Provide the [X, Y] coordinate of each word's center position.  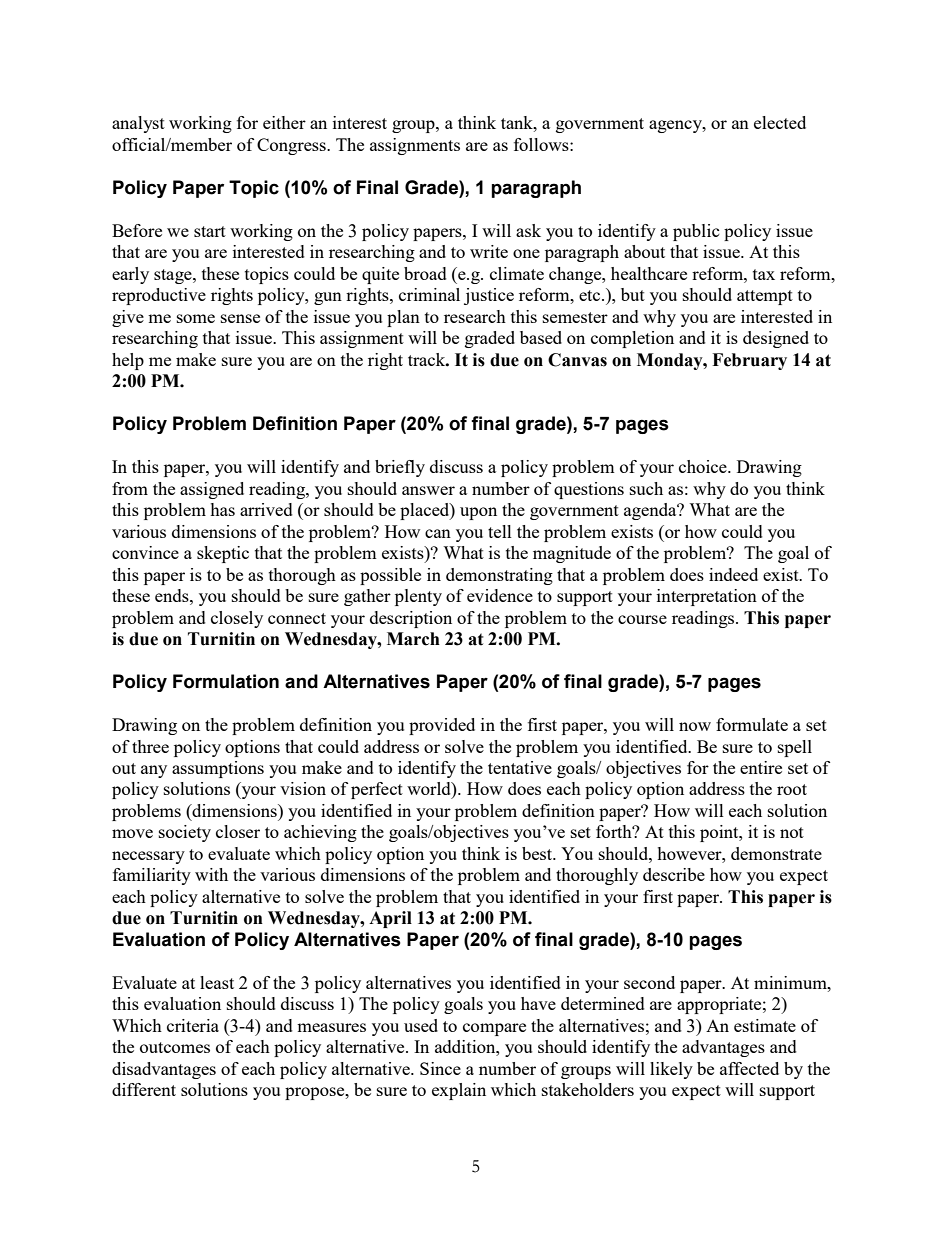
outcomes [175, 1047]
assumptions [218, 769]
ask [528, 230]
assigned [212, 490]
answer [428, 490]
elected [780, 122]
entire [761, 767]
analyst [138, 124]
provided [442, 726]
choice [704, 466]
